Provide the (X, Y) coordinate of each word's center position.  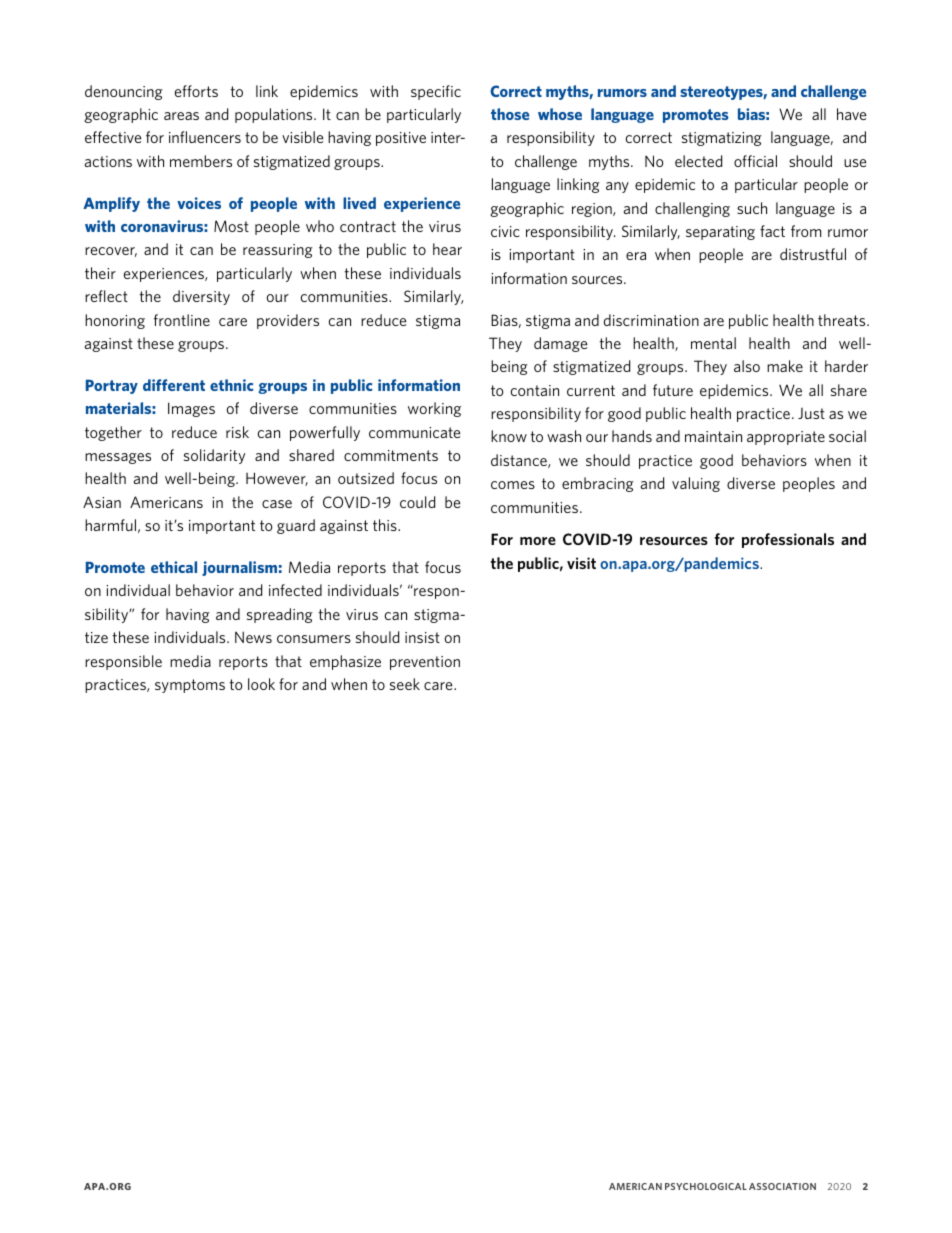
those (510, 114)
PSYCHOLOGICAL (706, 1186)
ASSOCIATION (782, 1186)
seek (405, 684)
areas (181, 116)
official (755, 161)
